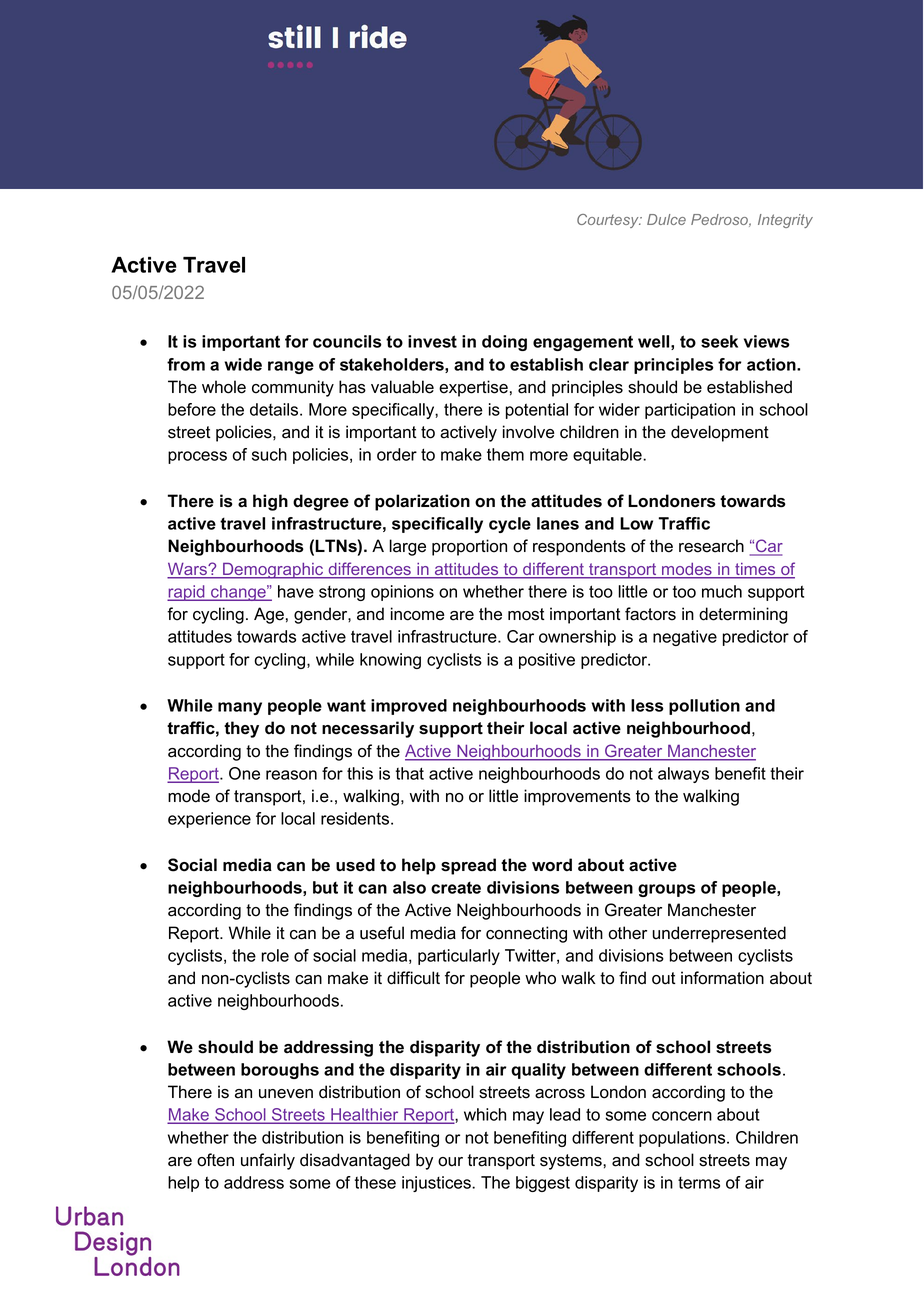  I want to click on which, so click(485, 1114).
